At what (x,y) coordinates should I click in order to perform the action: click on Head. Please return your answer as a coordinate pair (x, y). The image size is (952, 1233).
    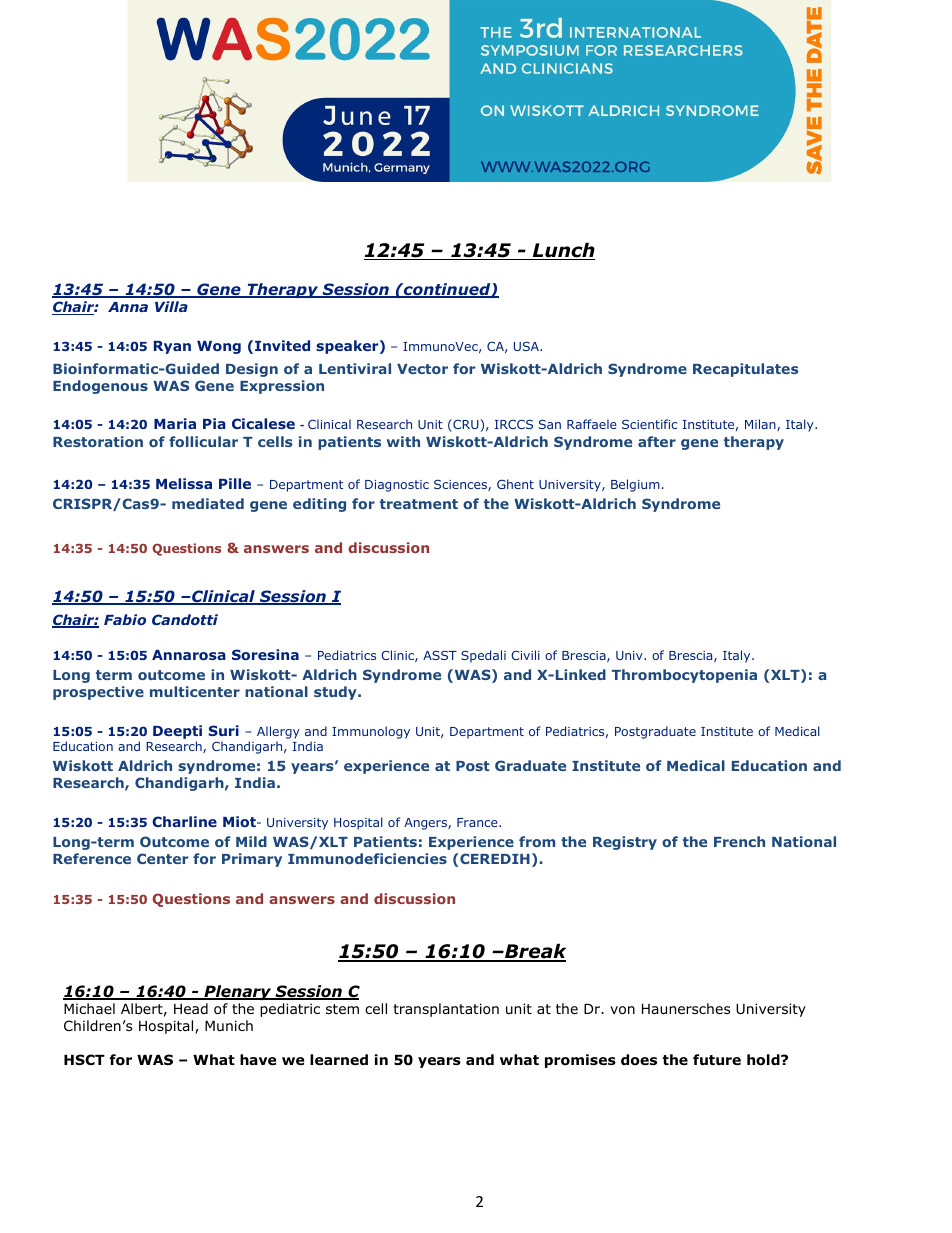
    Looking at the image, I should click on (191, 1008).
